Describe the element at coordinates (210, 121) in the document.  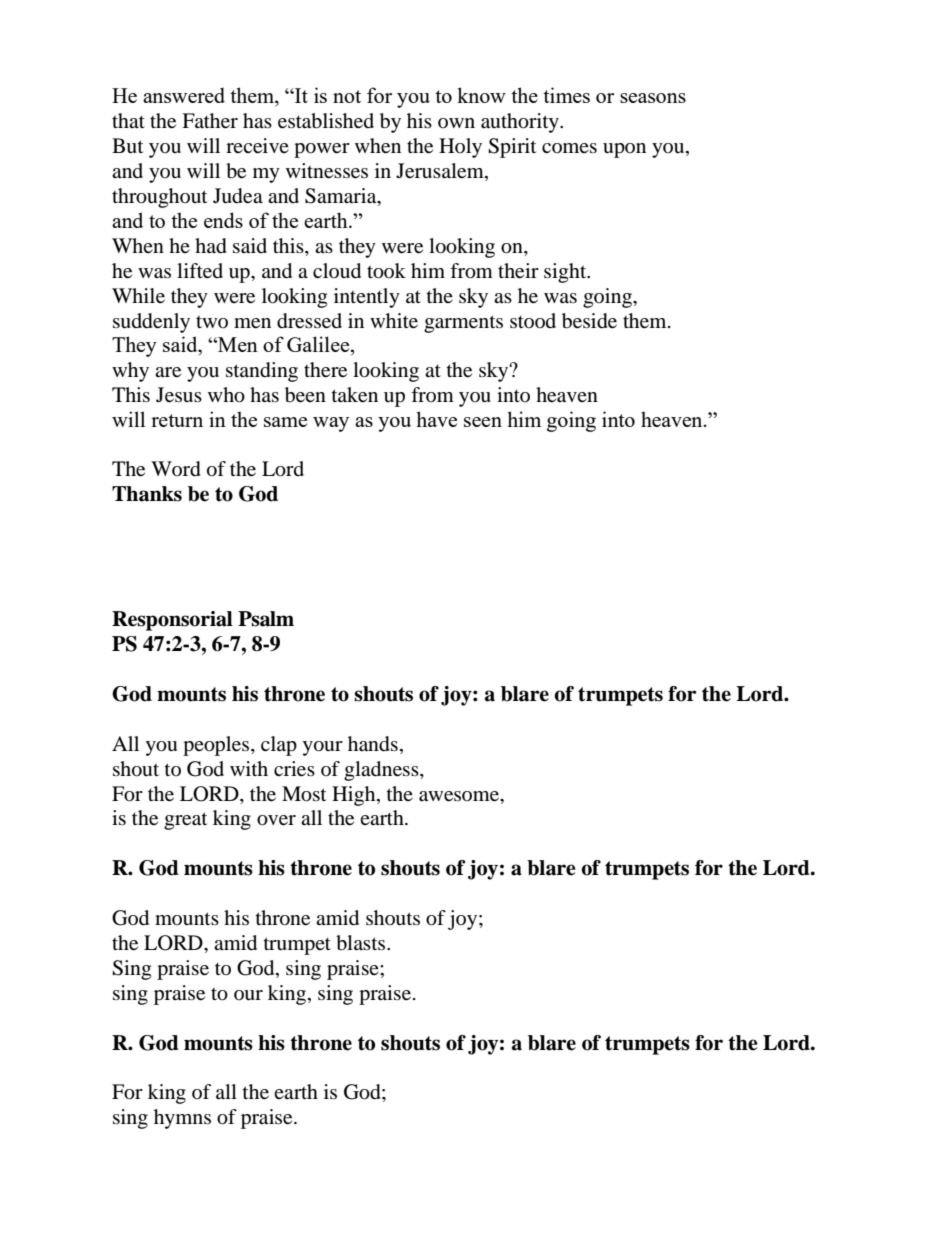
I see `Father` at that location.
